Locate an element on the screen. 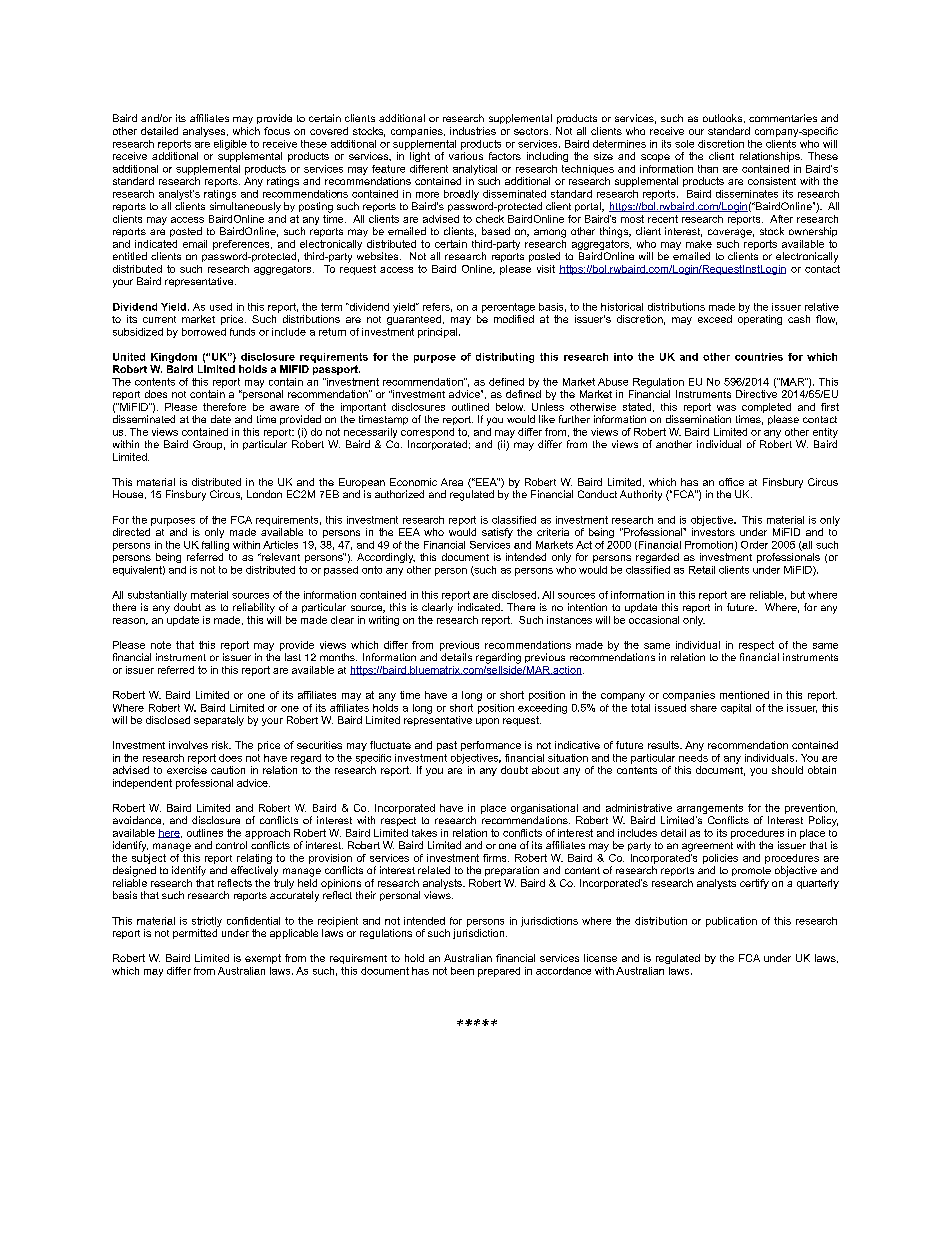  been is located at coordinates (462, 971).
